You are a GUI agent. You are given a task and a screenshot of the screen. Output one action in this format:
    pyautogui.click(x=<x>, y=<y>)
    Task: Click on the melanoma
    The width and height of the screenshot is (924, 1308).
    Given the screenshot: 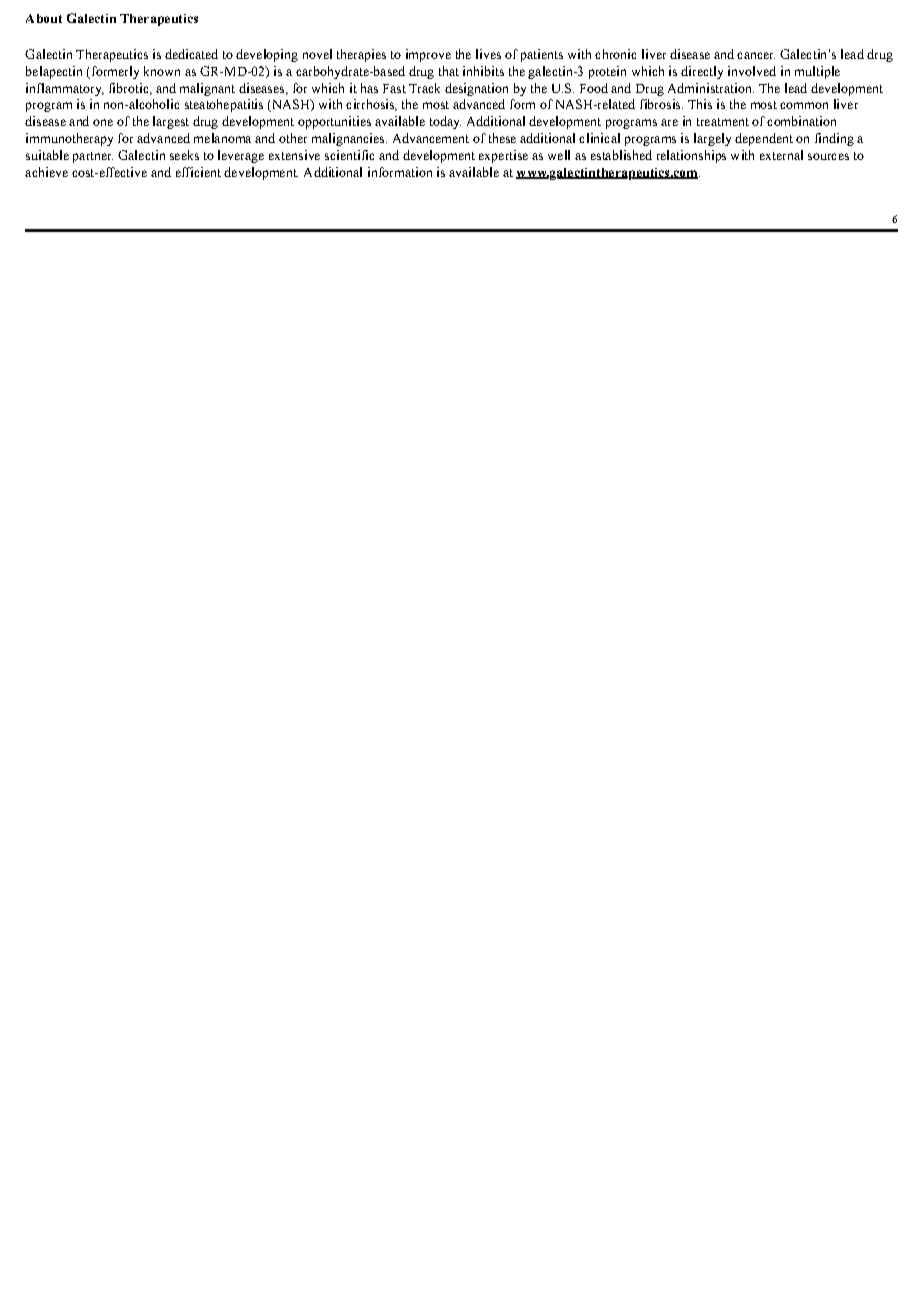 What is the action you would take?
    pyautogui.click(x=222, y=138)
